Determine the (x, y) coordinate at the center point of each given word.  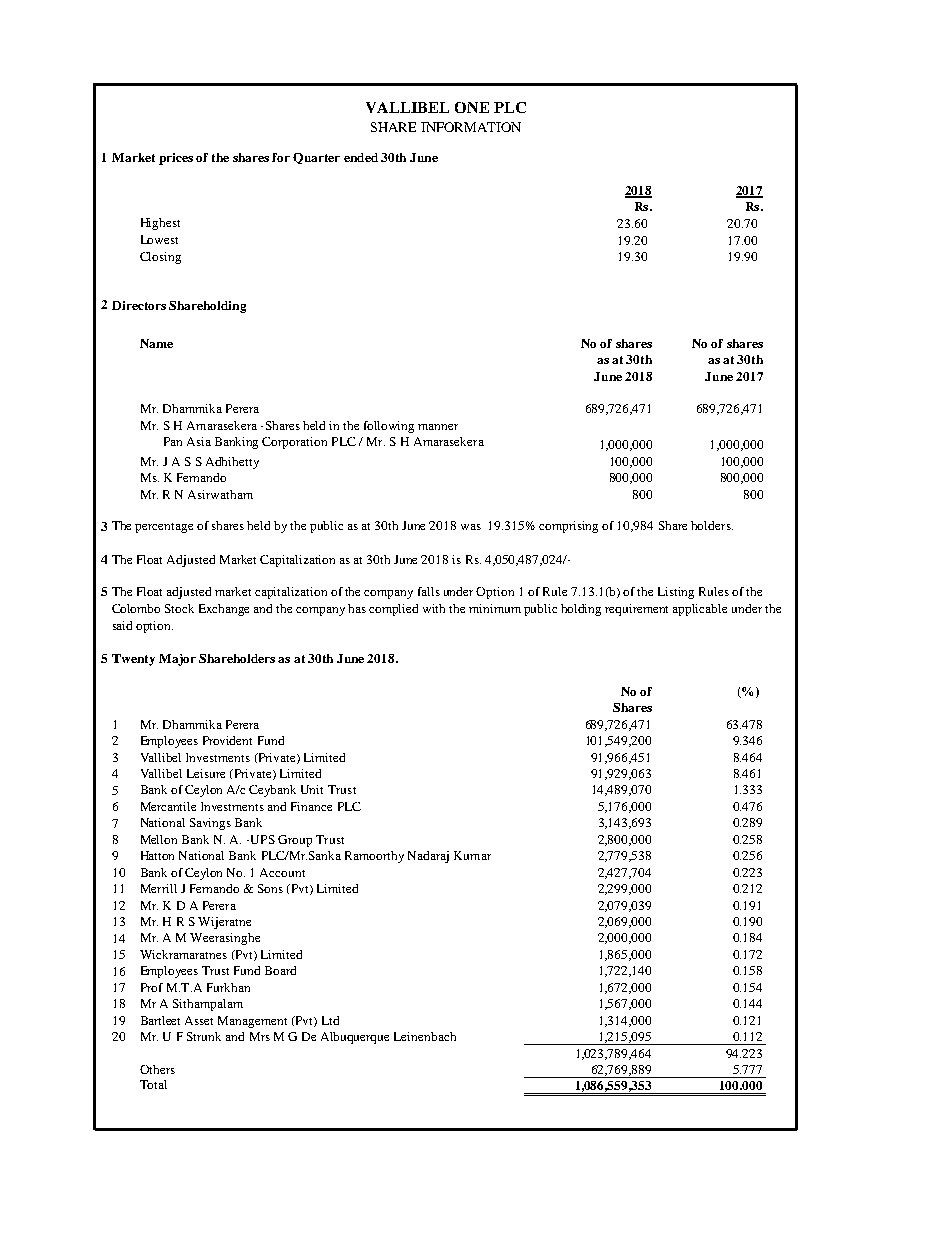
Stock (179, 608)
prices (176, 159)
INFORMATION (471, 127)
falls (429, 591)
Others (157, 1069)
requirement (636, 610)
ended (361, 157)
